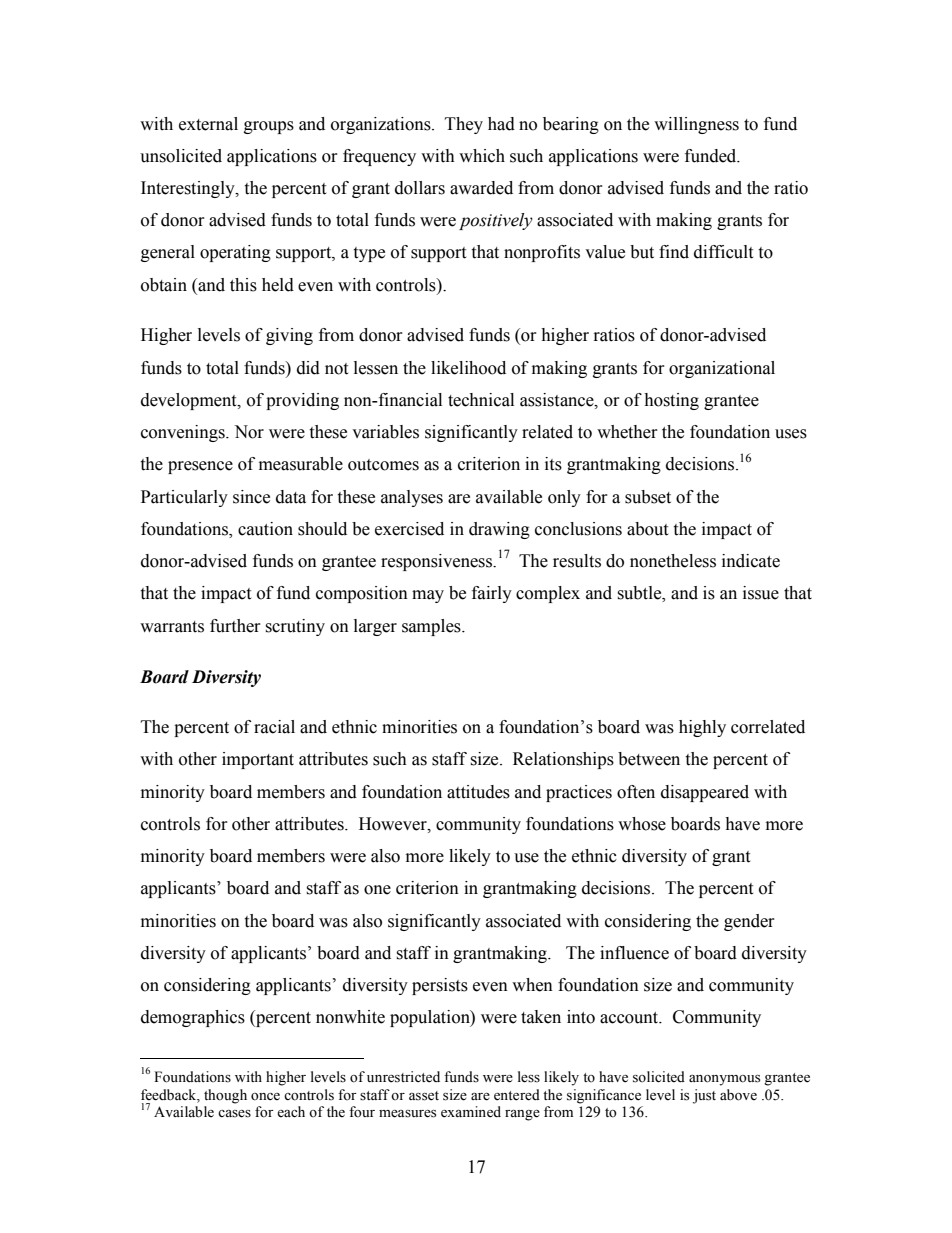  Describe the element at coordinates (749, 922) in the document. I see `gender` at that location.
